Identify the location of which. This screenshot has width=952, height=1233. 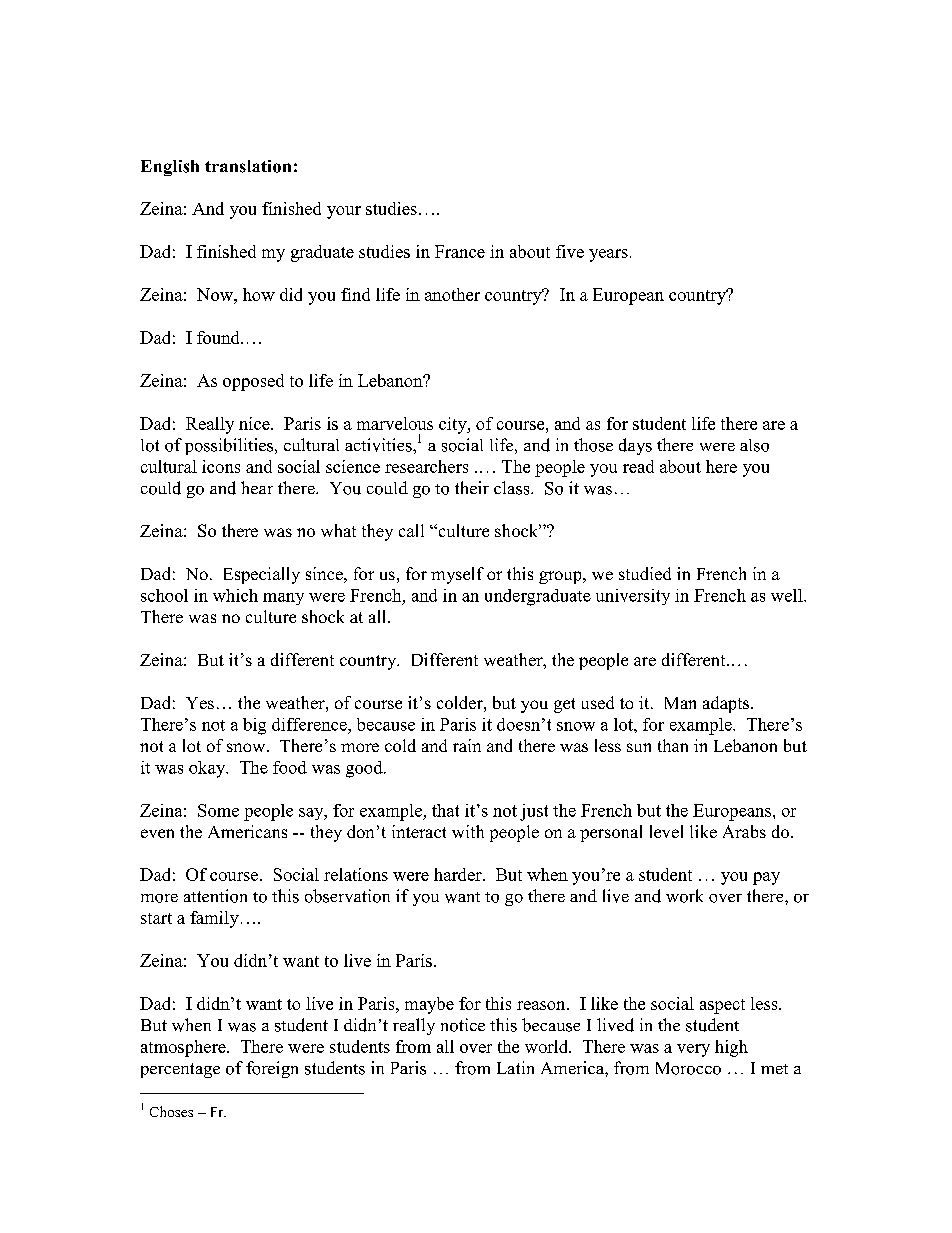
(235, 595).
